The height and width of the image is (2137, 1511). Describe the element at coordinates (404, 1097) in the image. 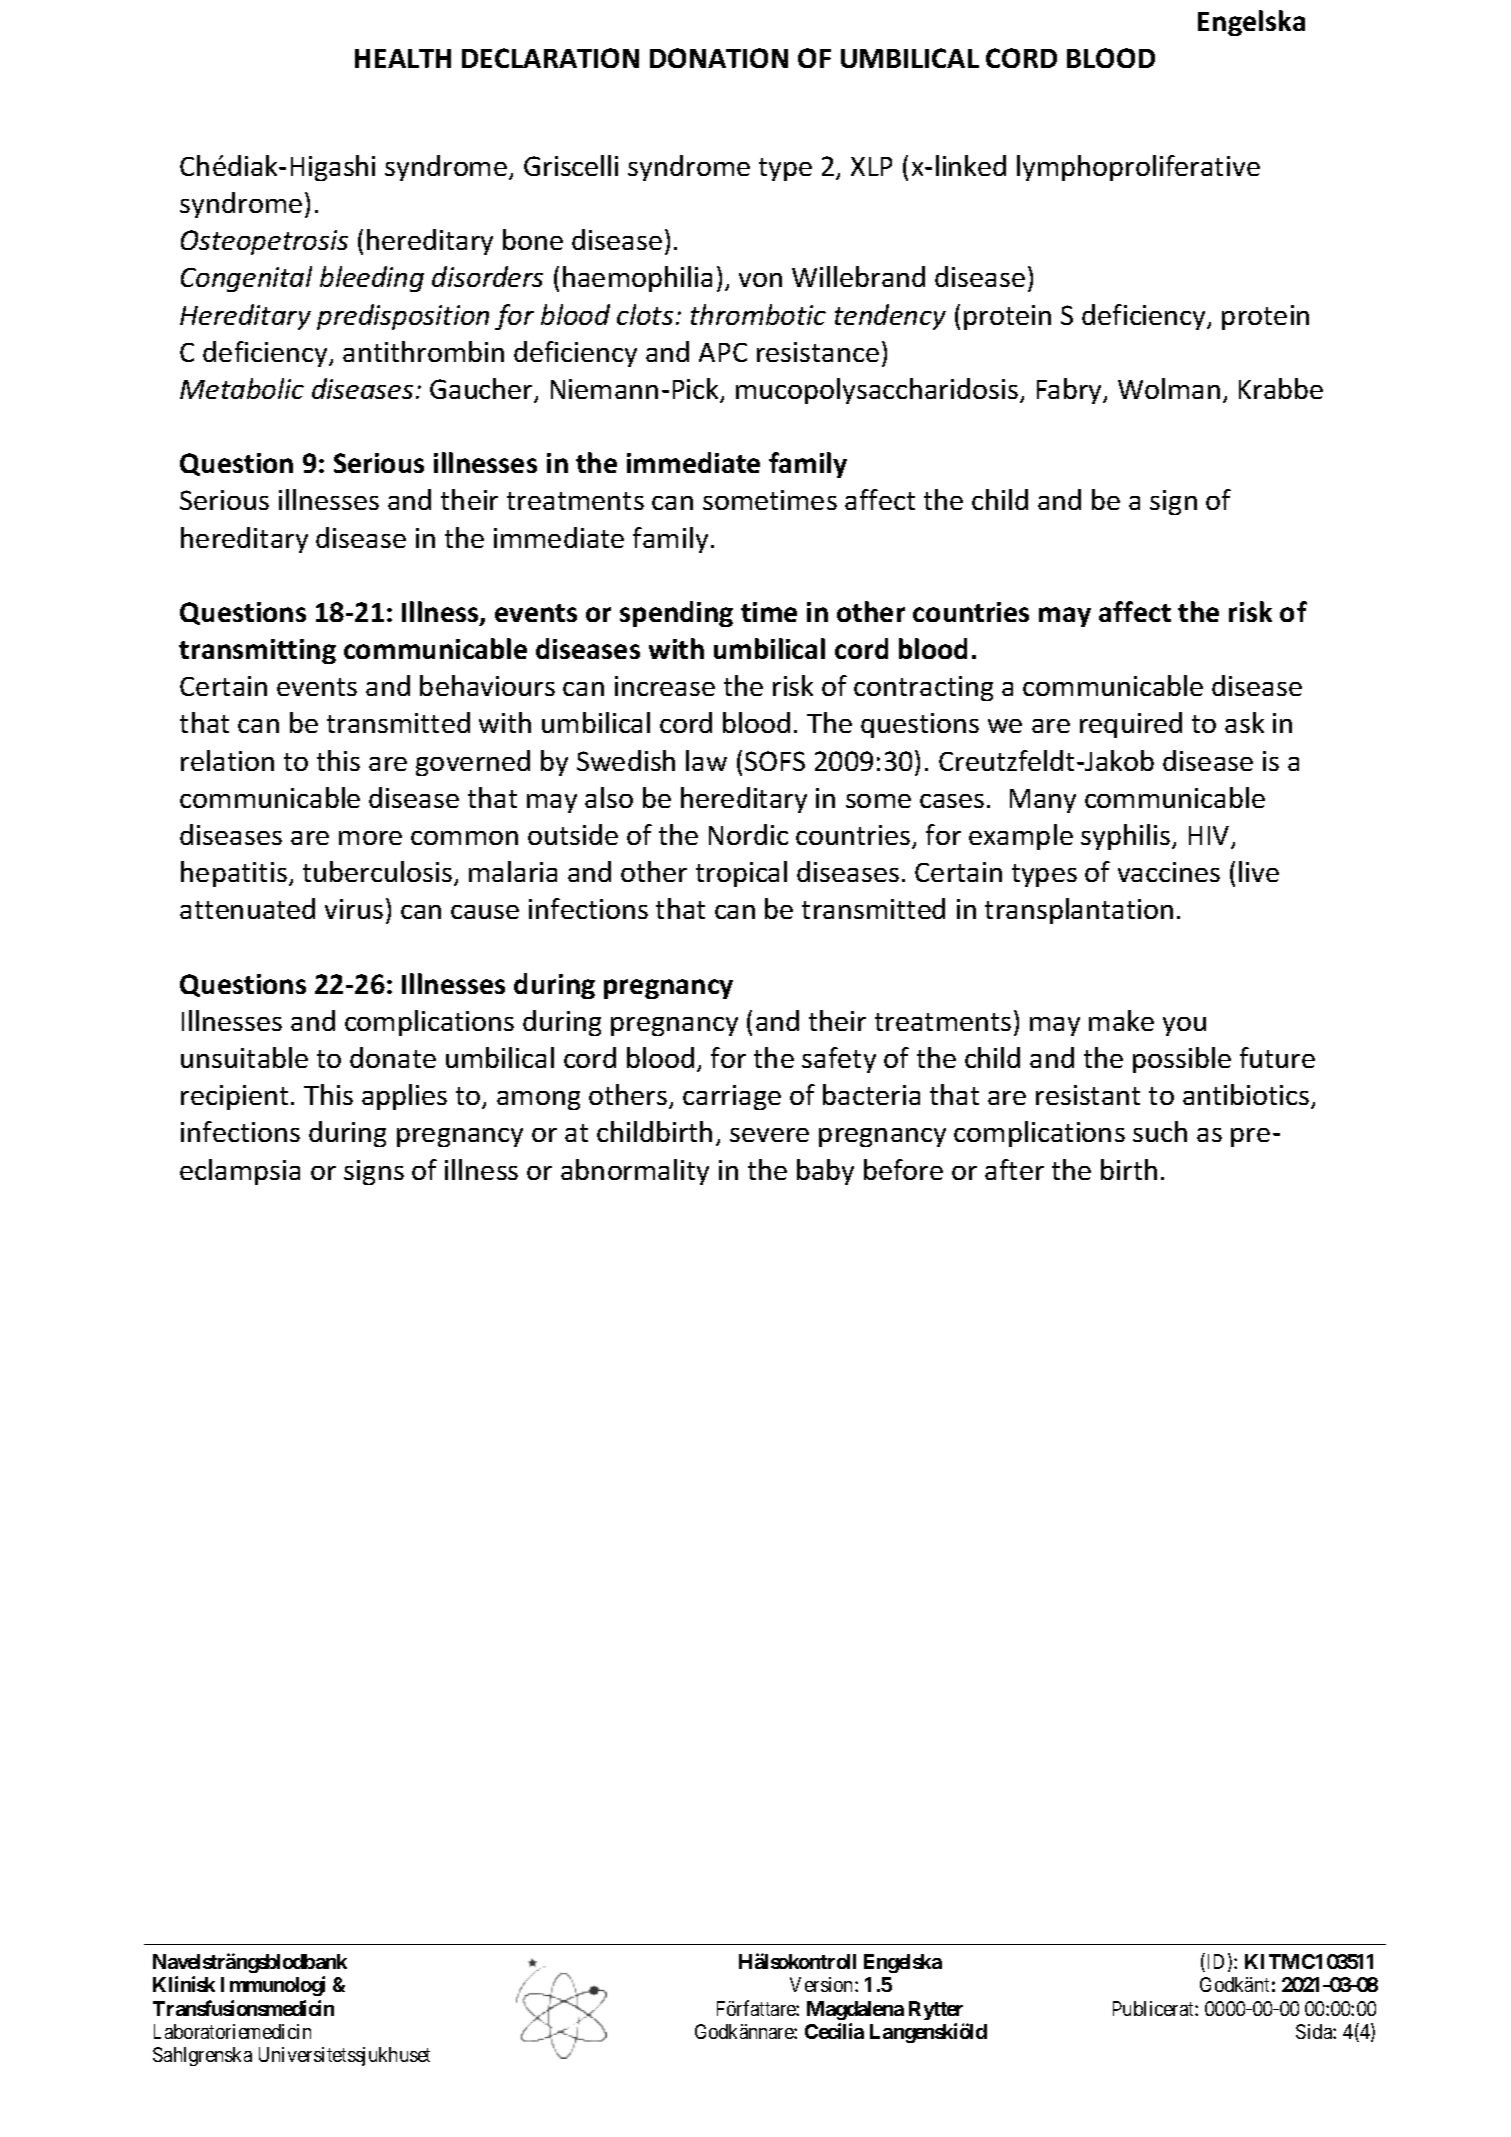

I see `applies` at that location.
